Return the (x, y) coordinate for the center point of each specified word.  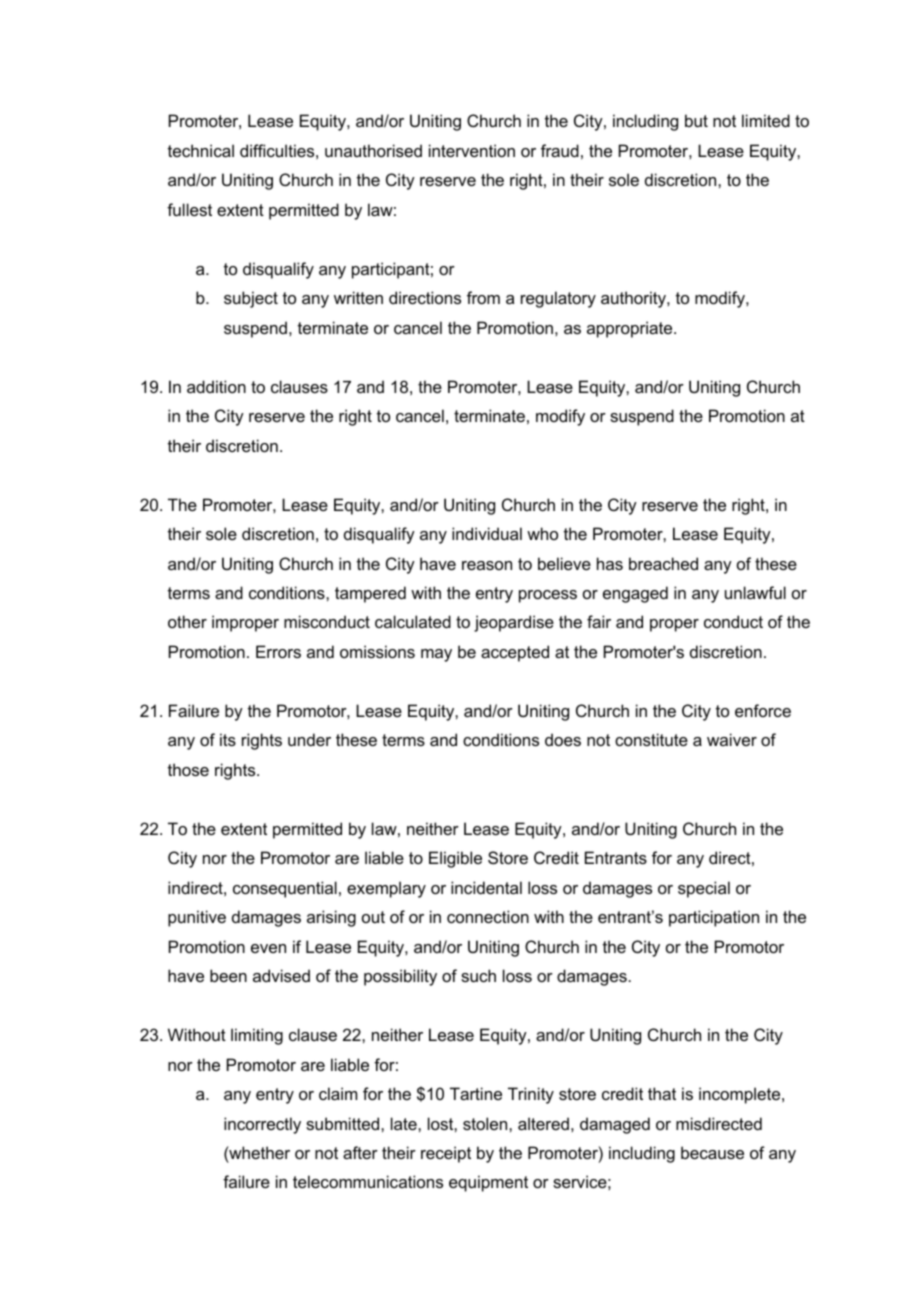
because (712, 1152)
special (704, 889)
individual (487, 533)
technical (201, 150)
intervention (472, 150)
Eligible (455, 859)
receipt (446, 1154)
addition (216, 386)
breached (663, 563)
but (696, 120)
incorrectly (262, 1125)
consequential (285, 889)
